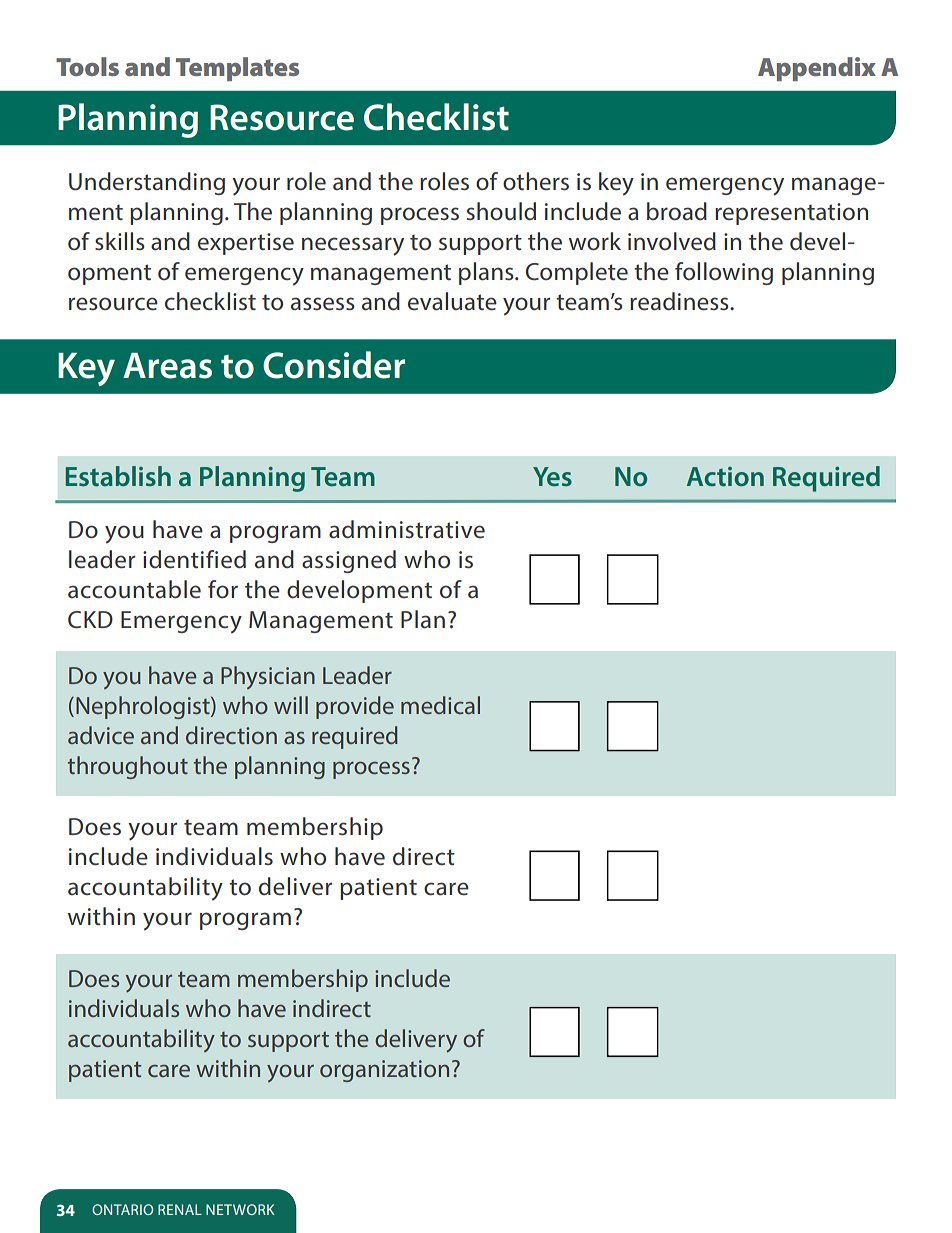  Describe the element at coordinates (407, 529) in the screenshot. I see `administrative` at that location.
